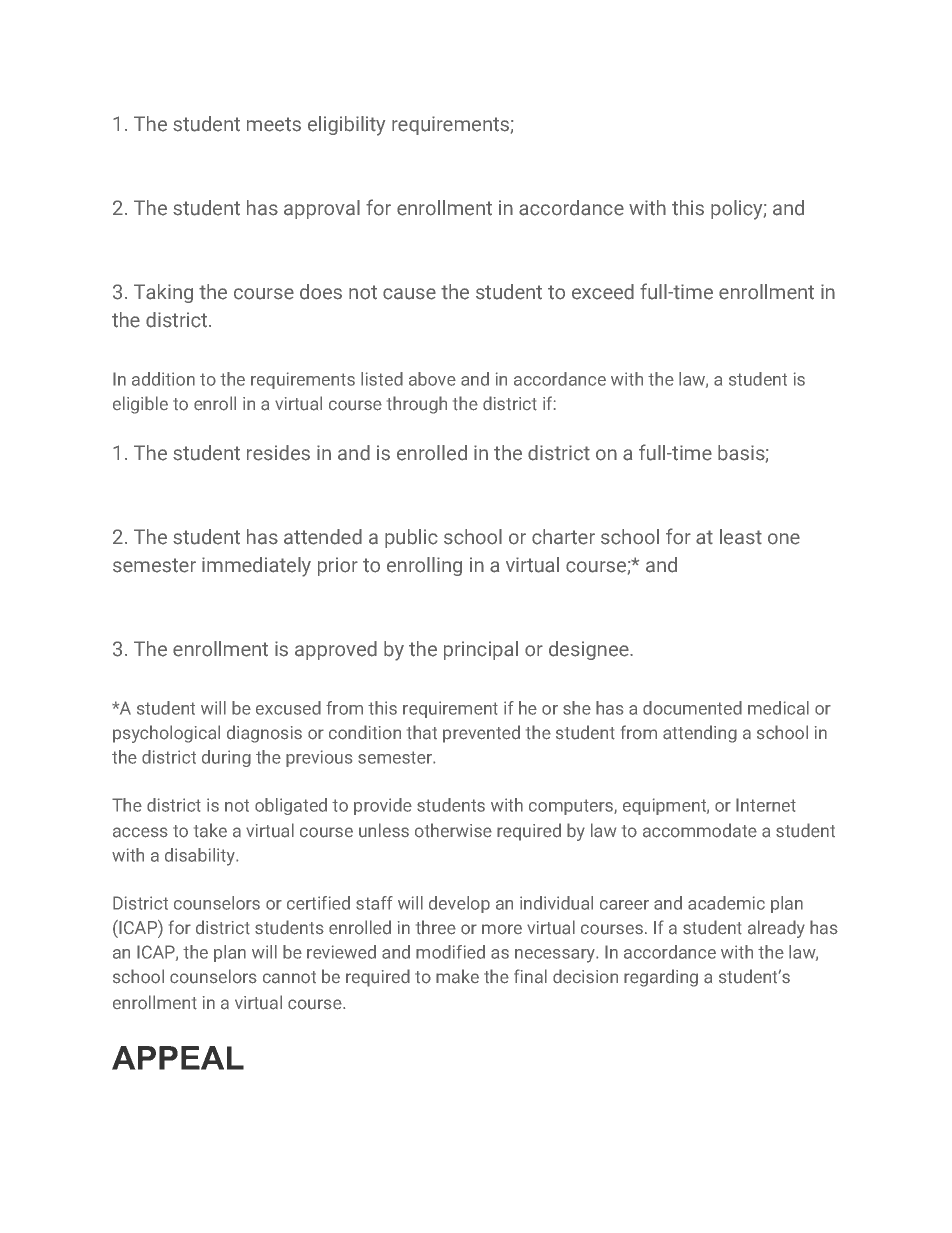 This document has width=952, height=1233. What do you see at coordinates (274, 124) in the document?
I see `meets` at bounding box center [274, 124].
